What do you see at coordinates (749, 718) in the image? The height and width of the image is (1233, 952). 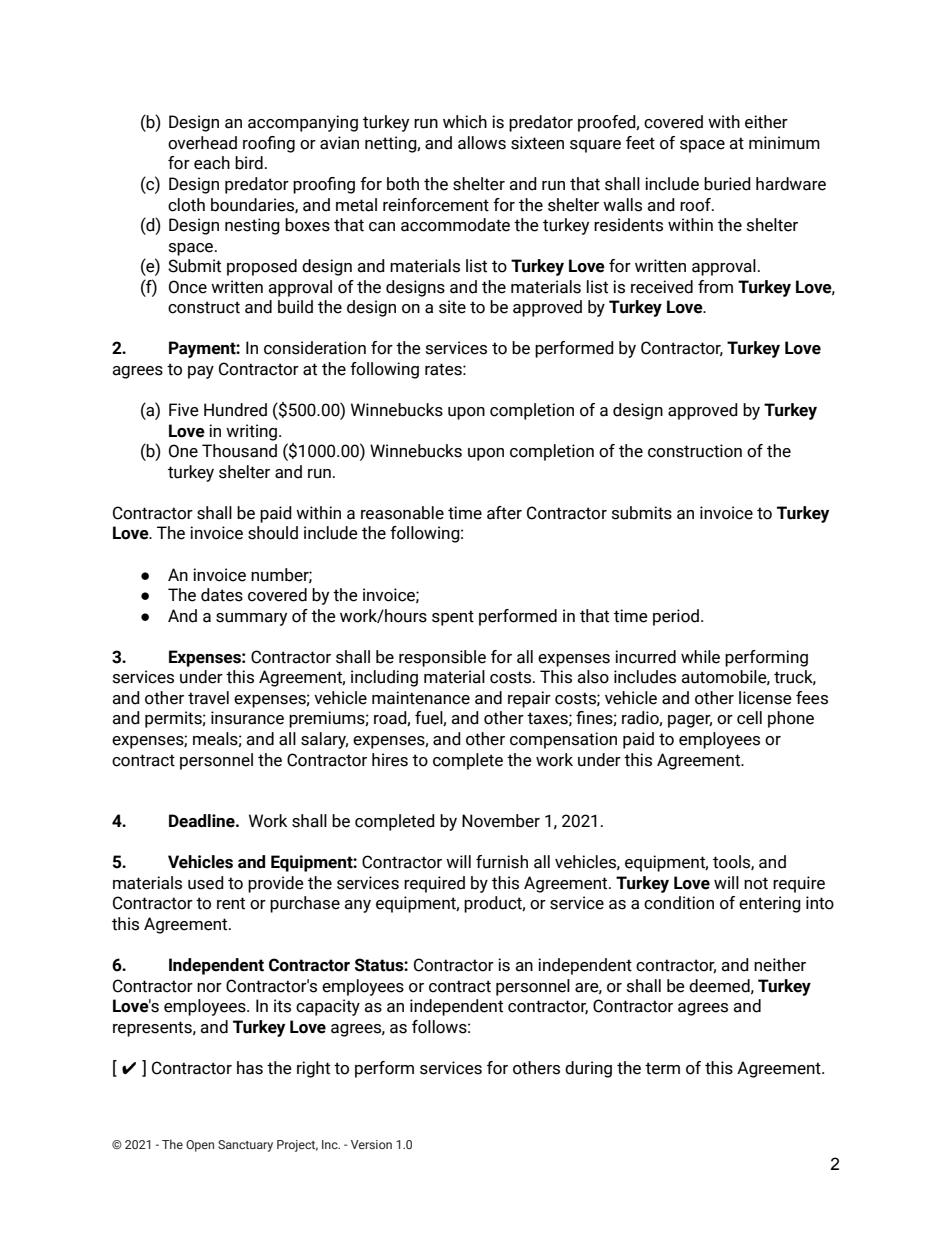 I see `cell` at bounding box center [749, 718].
